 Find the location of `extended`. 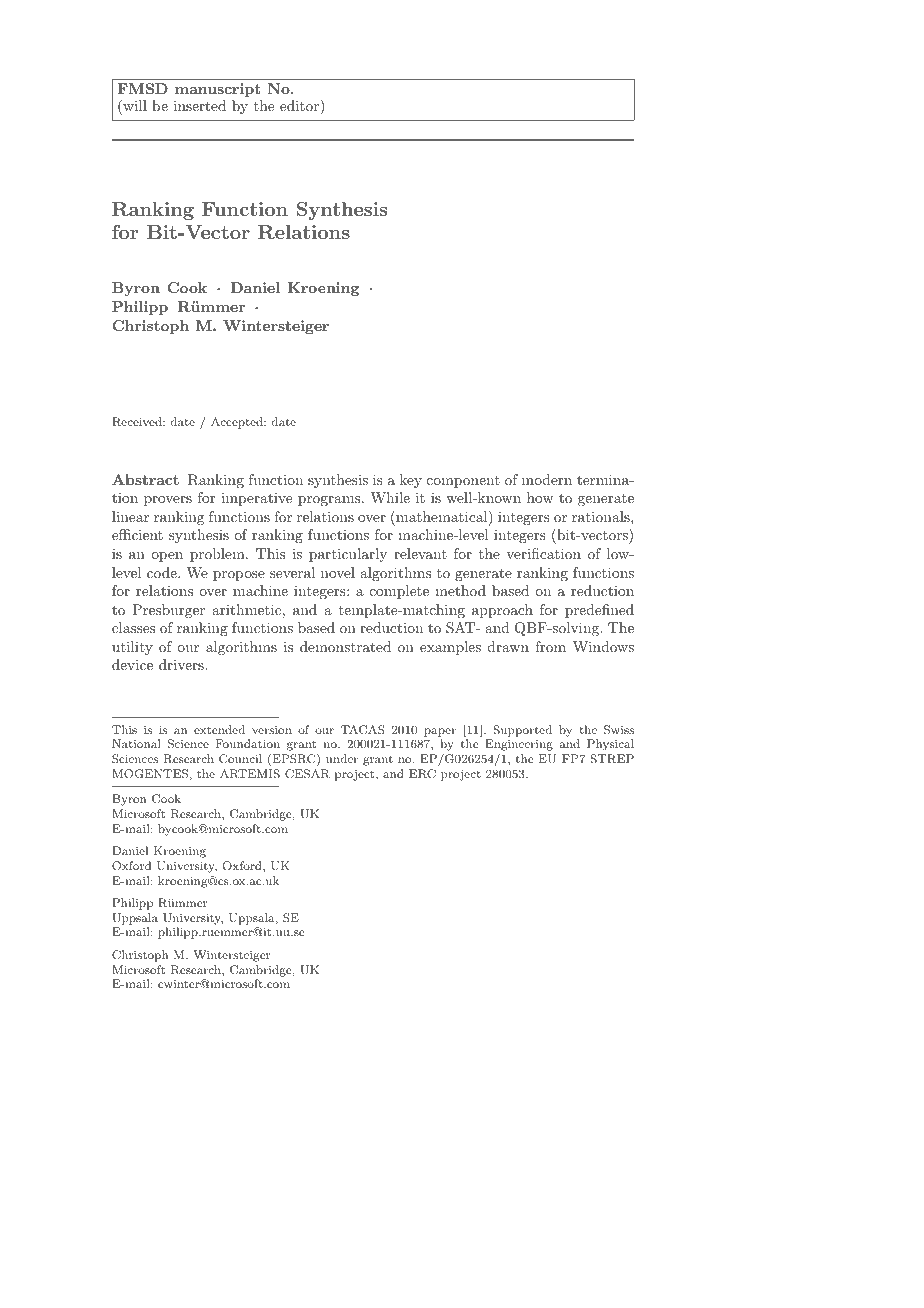

extended is located at coordinates (219, 729).
